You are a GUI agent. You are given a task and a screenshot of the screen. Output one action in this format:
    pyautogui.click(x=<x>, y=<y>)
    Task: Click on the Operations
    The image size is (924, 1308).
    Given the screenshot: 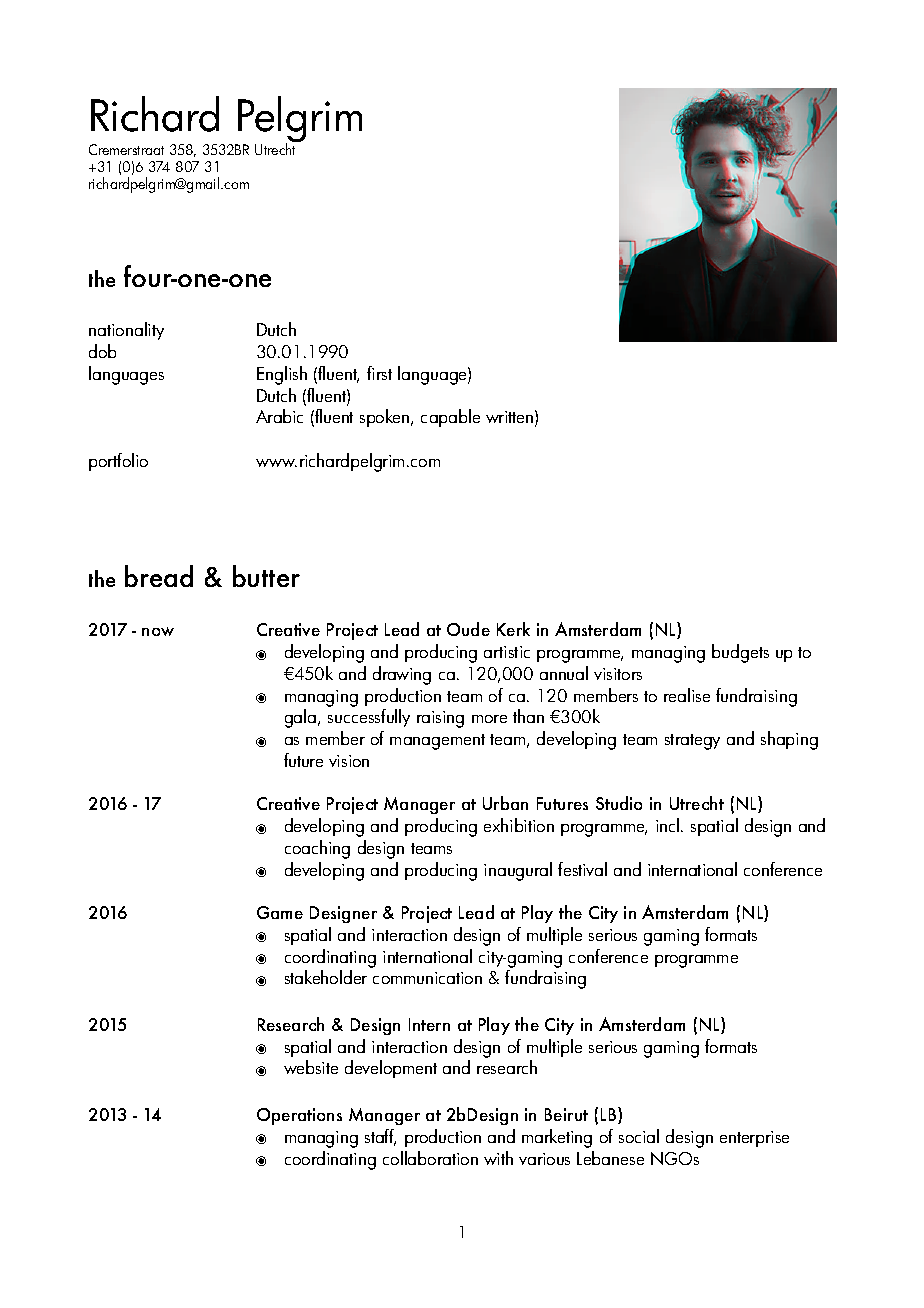 What is the action you would take?
    pyautogui.click(x=299, y=1116)
